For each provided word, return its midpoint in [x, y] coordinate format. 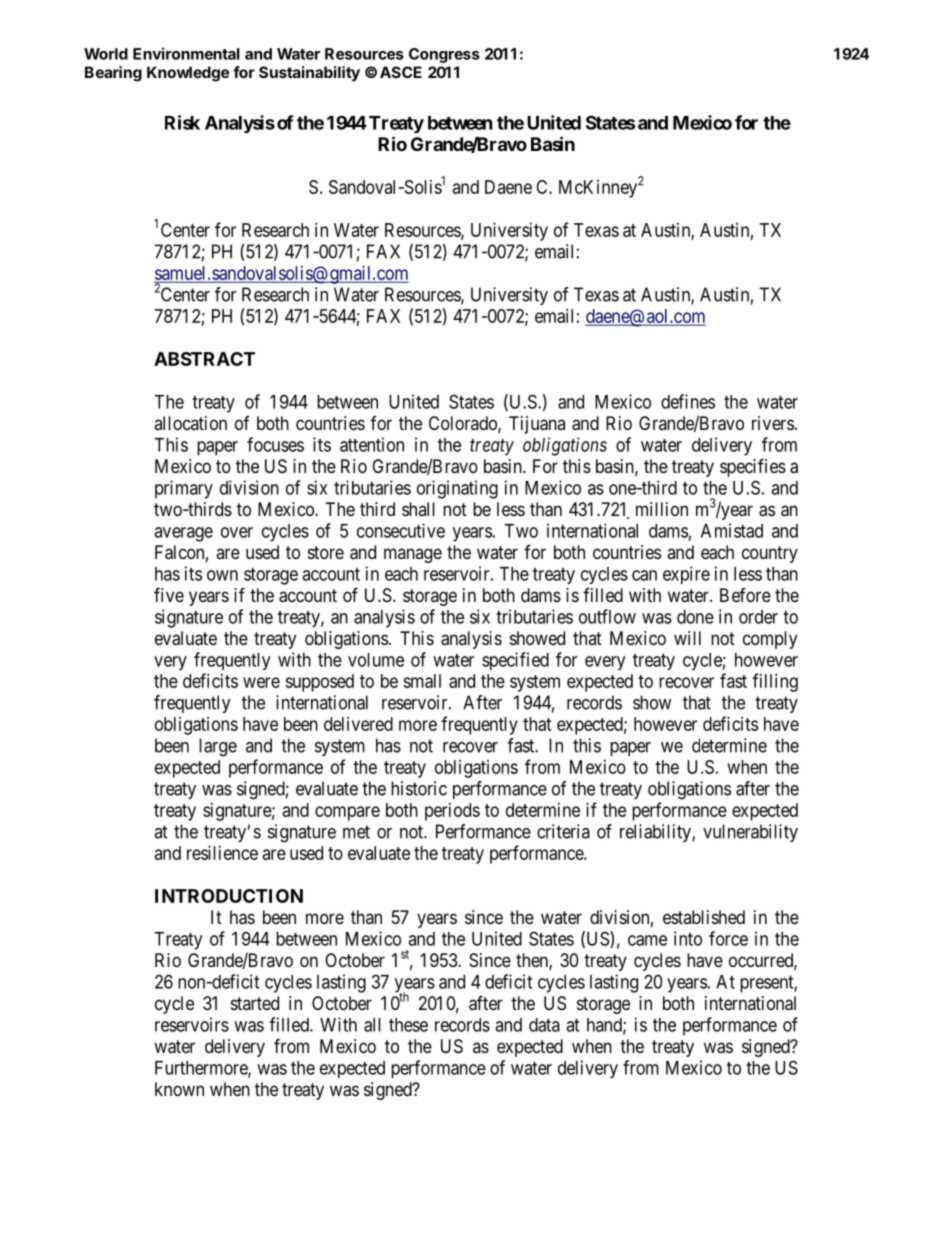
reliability [656, 833]
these [408, 1025]
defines [688, 401]
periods [452, 812]
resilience [222, 853]
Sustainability [309, 74]
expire [686, 575]
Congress [444, 55]
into [688, 938]
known [179, 1089]
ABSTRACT [204, 359]
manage [413, 555]
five [169, 594]
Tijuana [537, 425]
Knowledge [188, 74]
